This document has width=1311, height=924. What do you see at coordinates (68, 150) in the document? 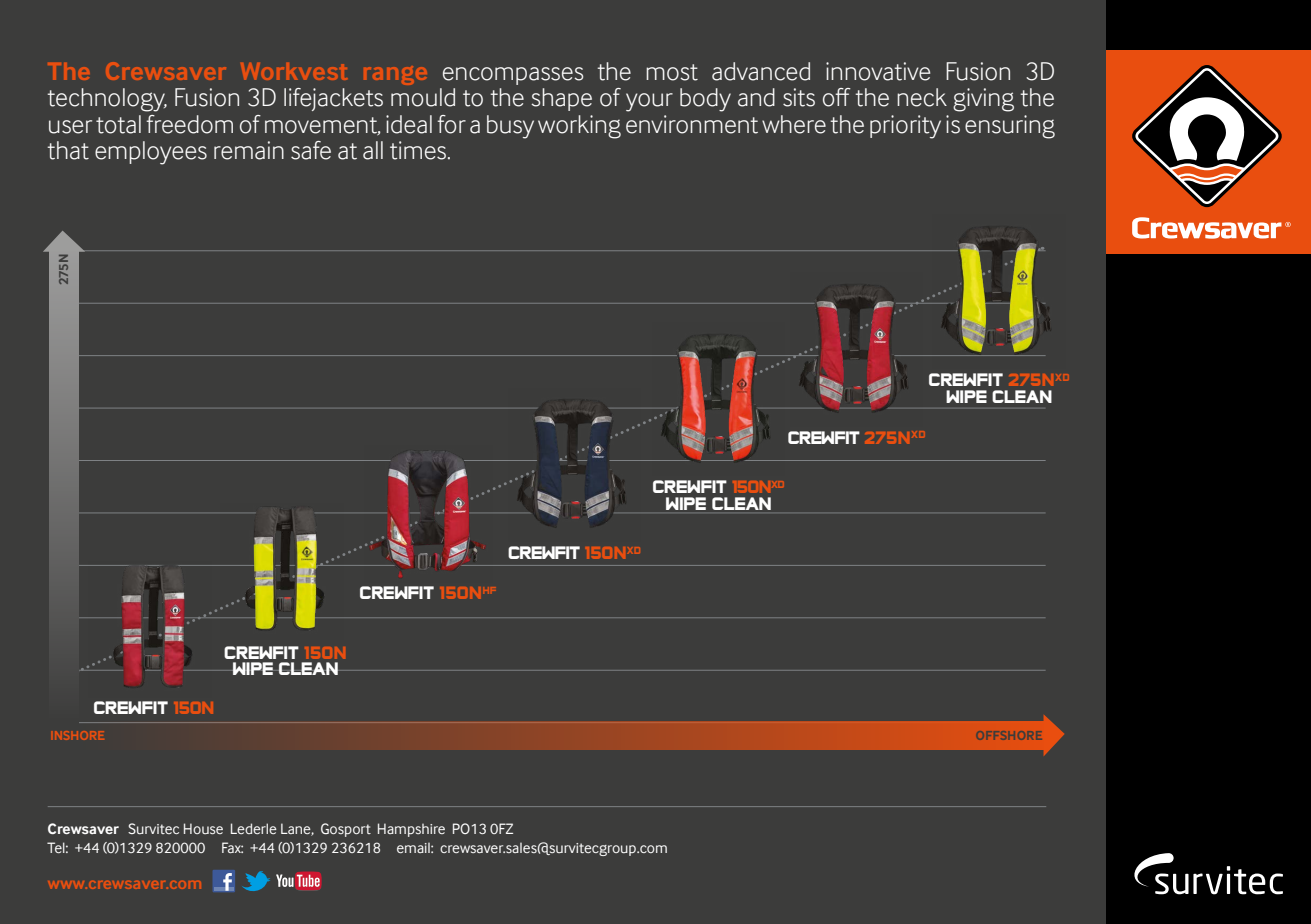
I see `that` at bounding box center [68, 150].
